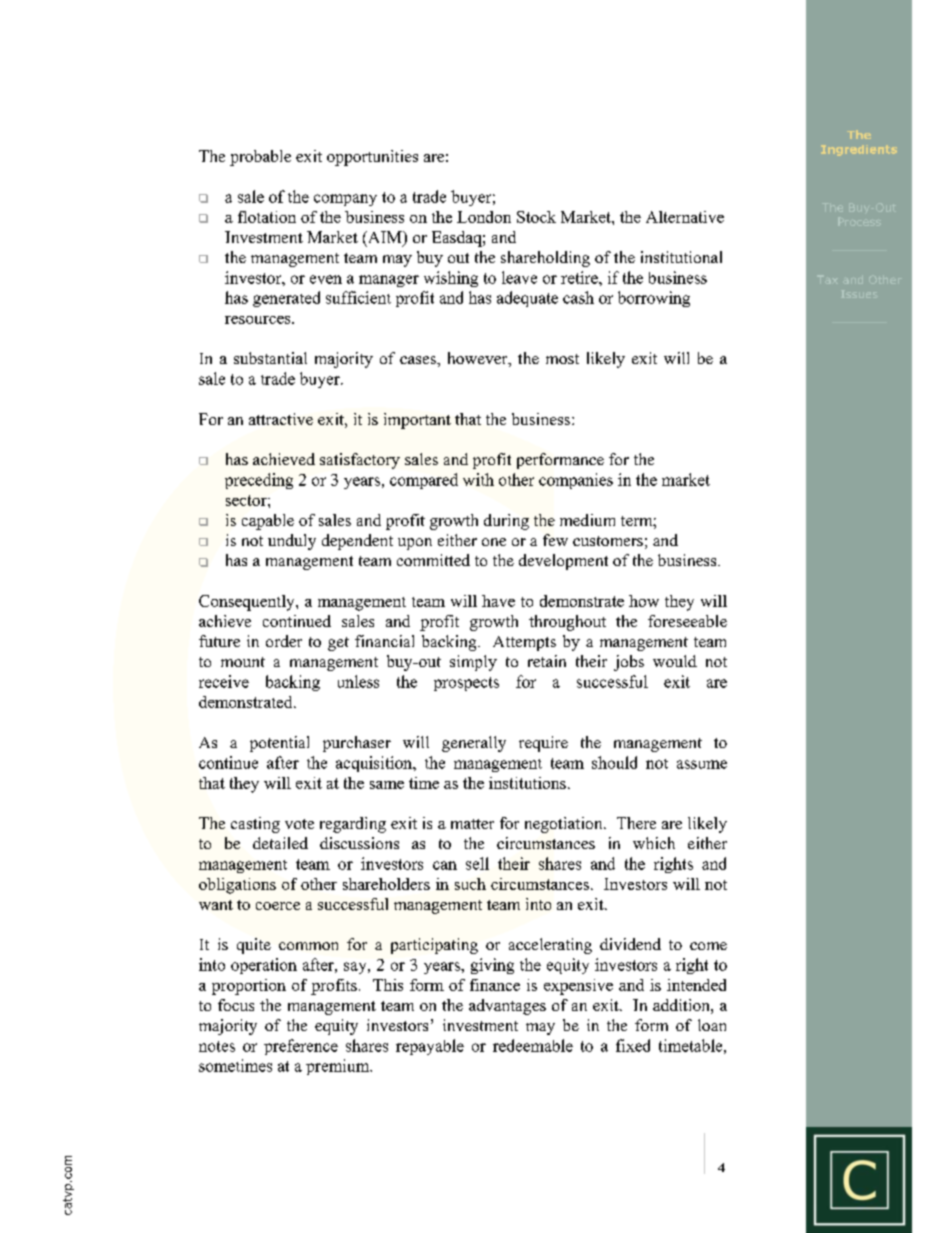 The width and height of the screenshot is (952, 1233). What do you see at coordinates (484, 217) in the screenshot?
I see `London` at bounding box center [484, 217].
